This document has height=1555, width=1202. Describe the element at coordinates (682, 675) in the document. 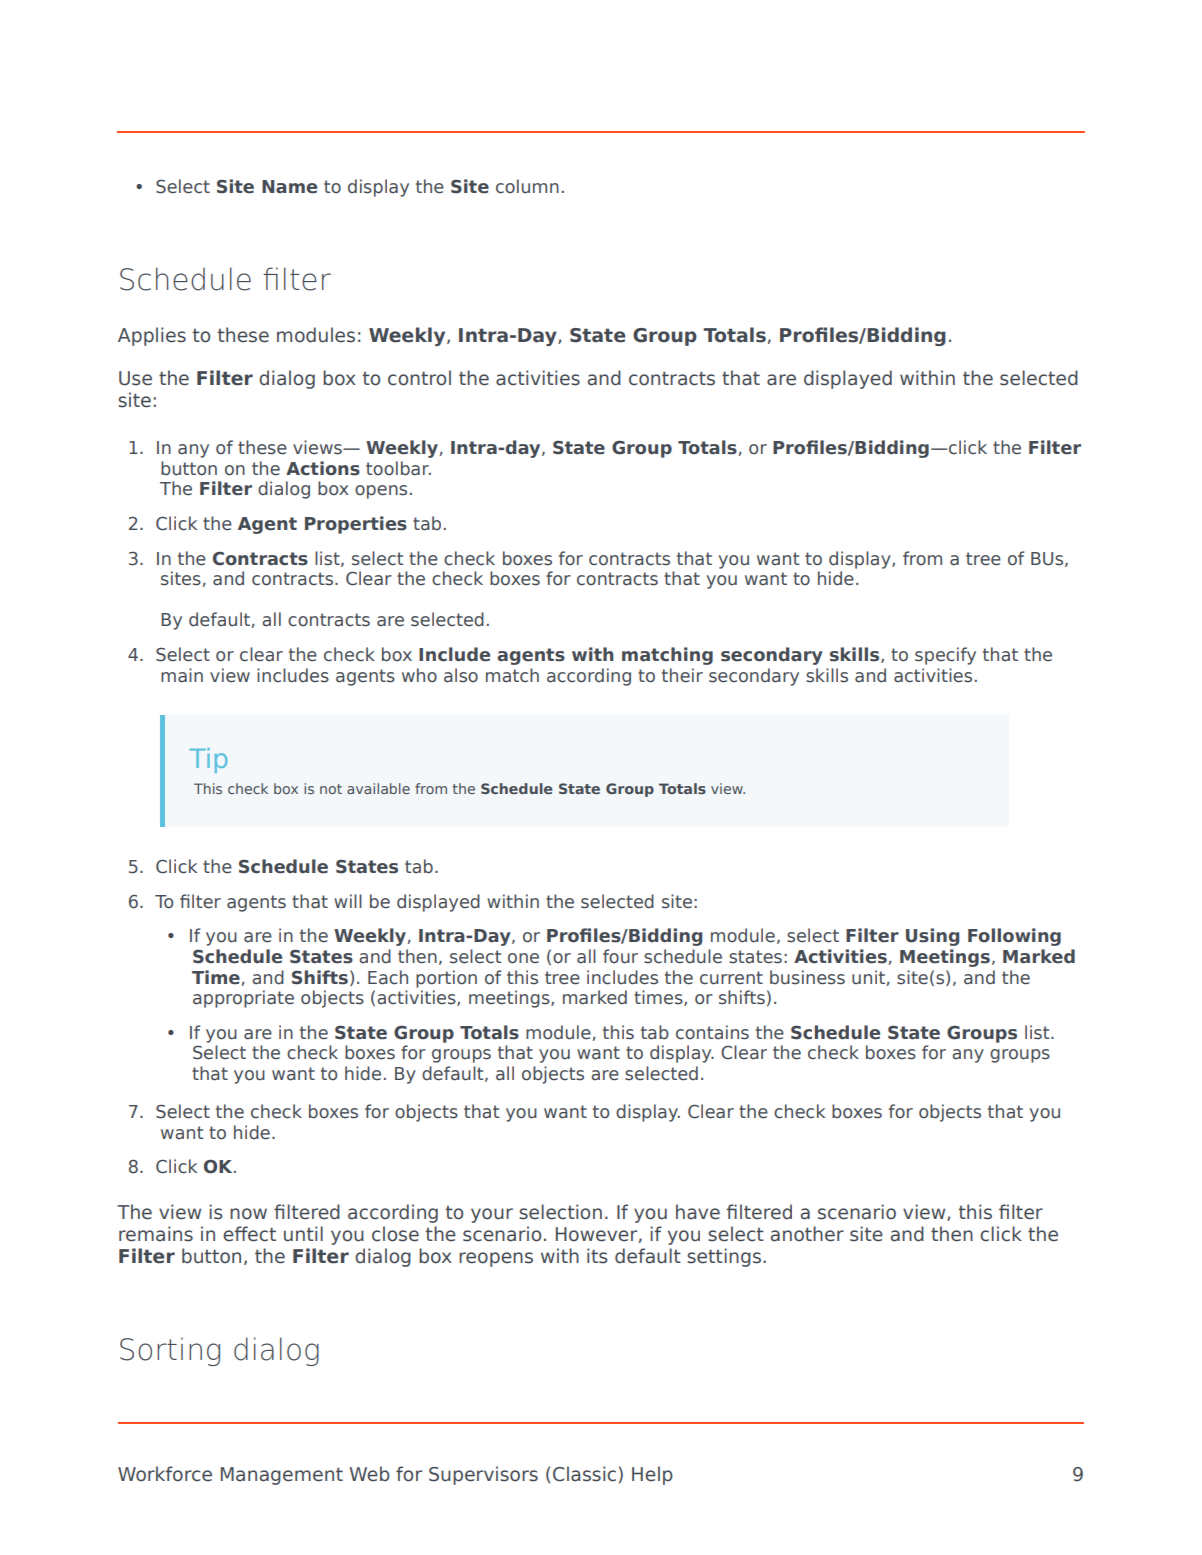

I see `their` at that location.
